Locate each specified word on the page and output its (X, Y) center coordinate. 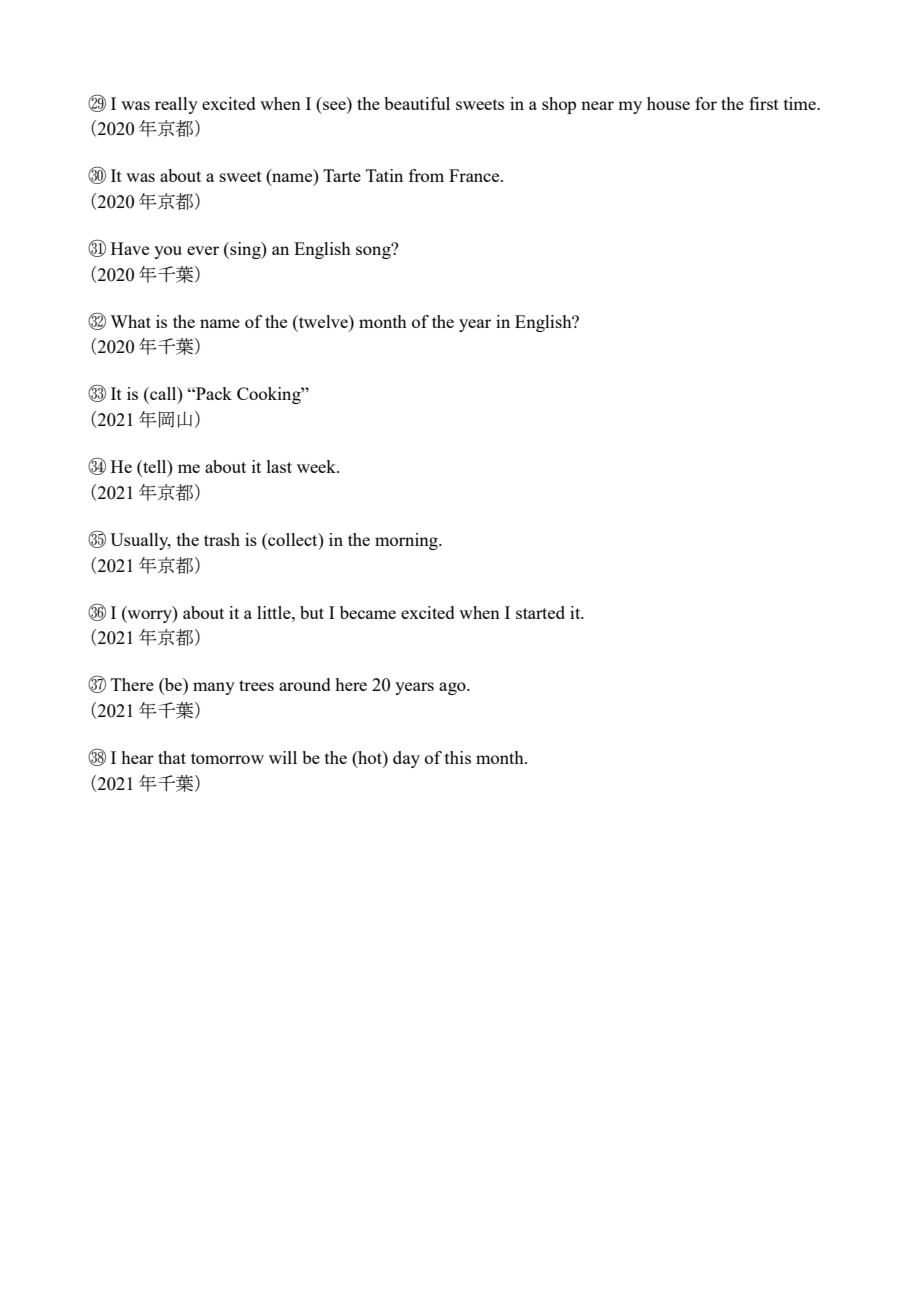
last (279, 466)
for (706, 103)
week (317, 466)
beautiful (417, 103)
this (458, 757)
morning (407, 541)
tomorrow (227, 758)
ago (453, 688)
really (176, 105)
